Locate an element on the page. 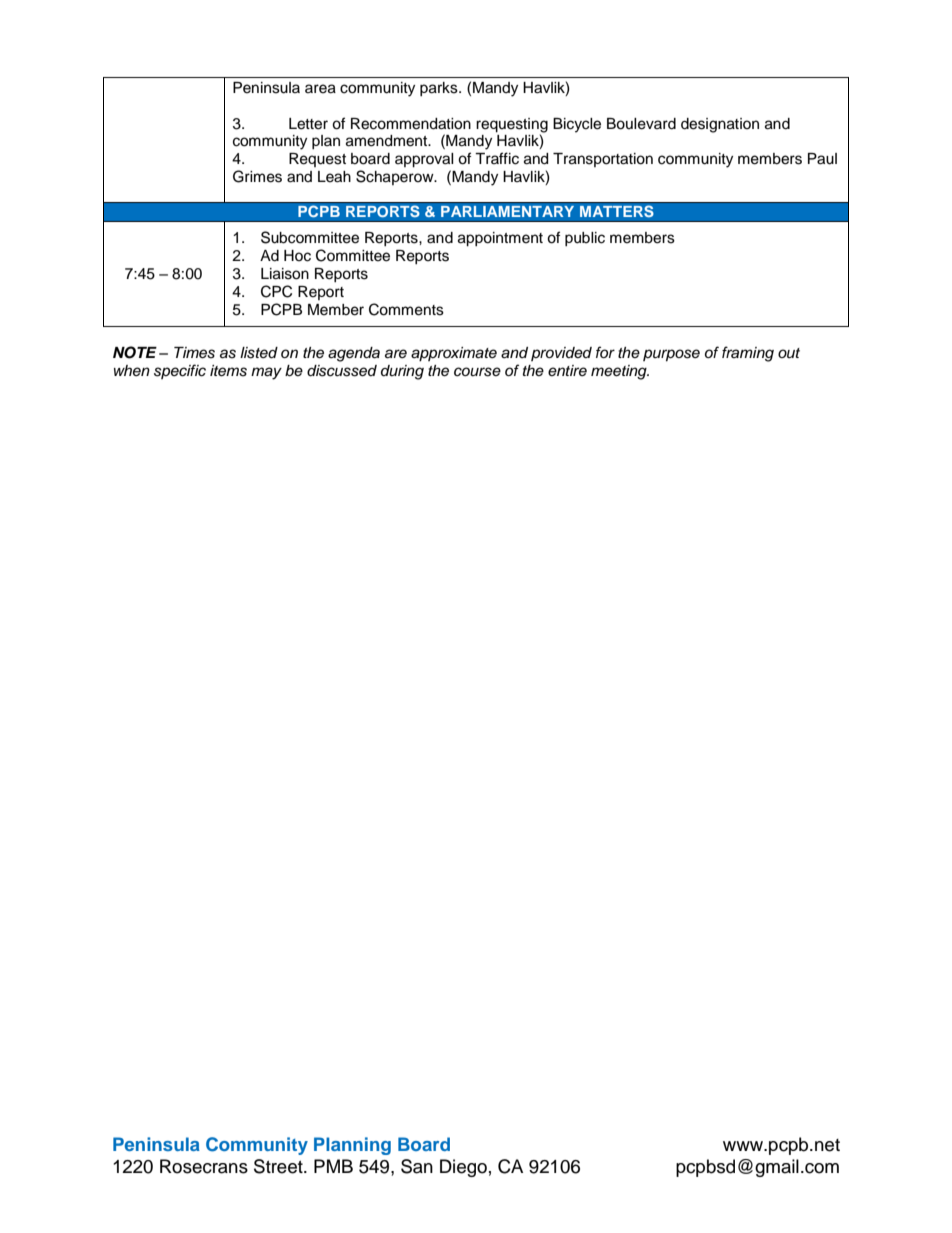 Image resolution: width=952 pixels, height=1233 pixels. Street is located at coordinates (279, 1166).
